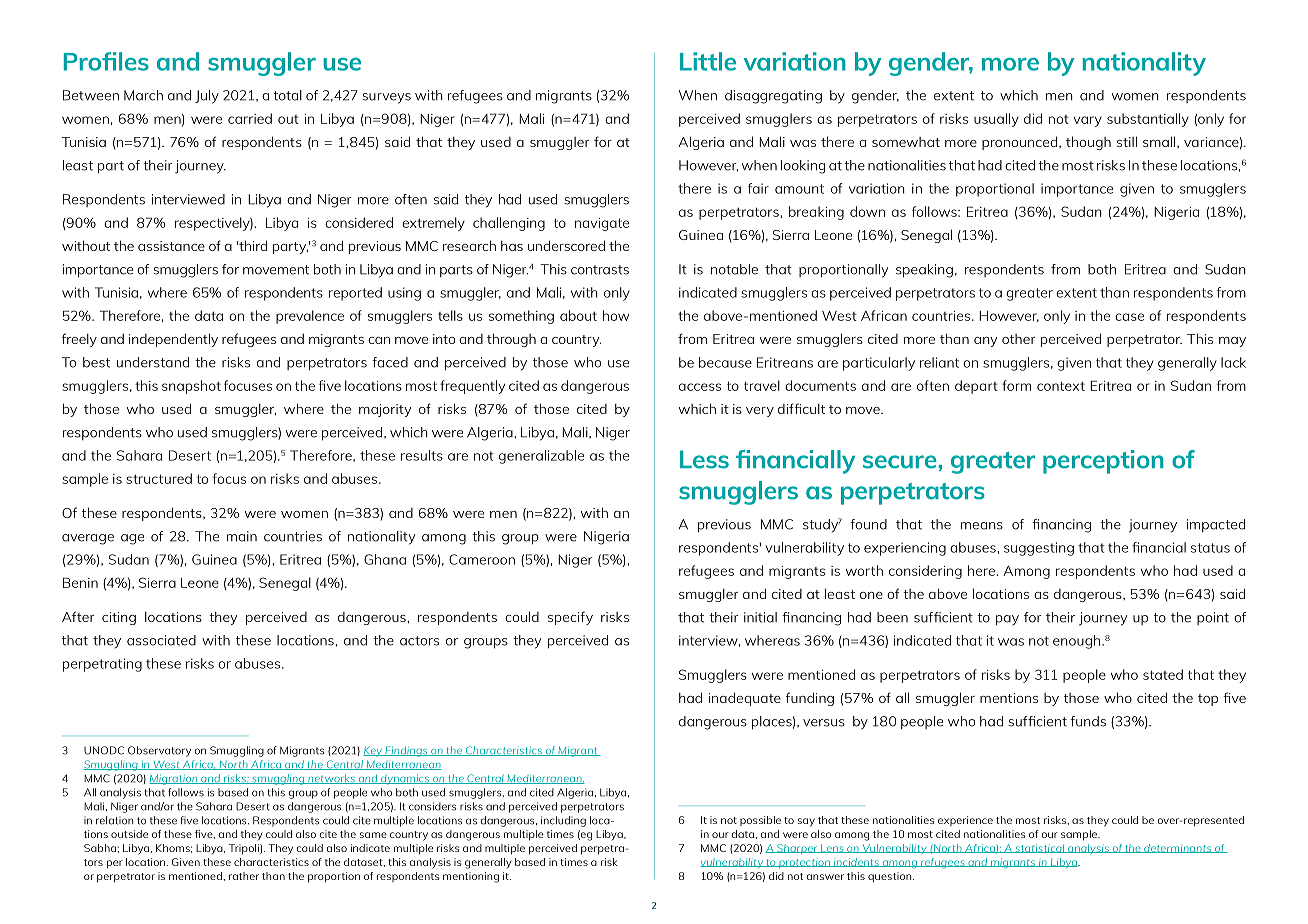 This screenshot has height=924, width=1308. I want to click on vary, so click(1088, 121).
